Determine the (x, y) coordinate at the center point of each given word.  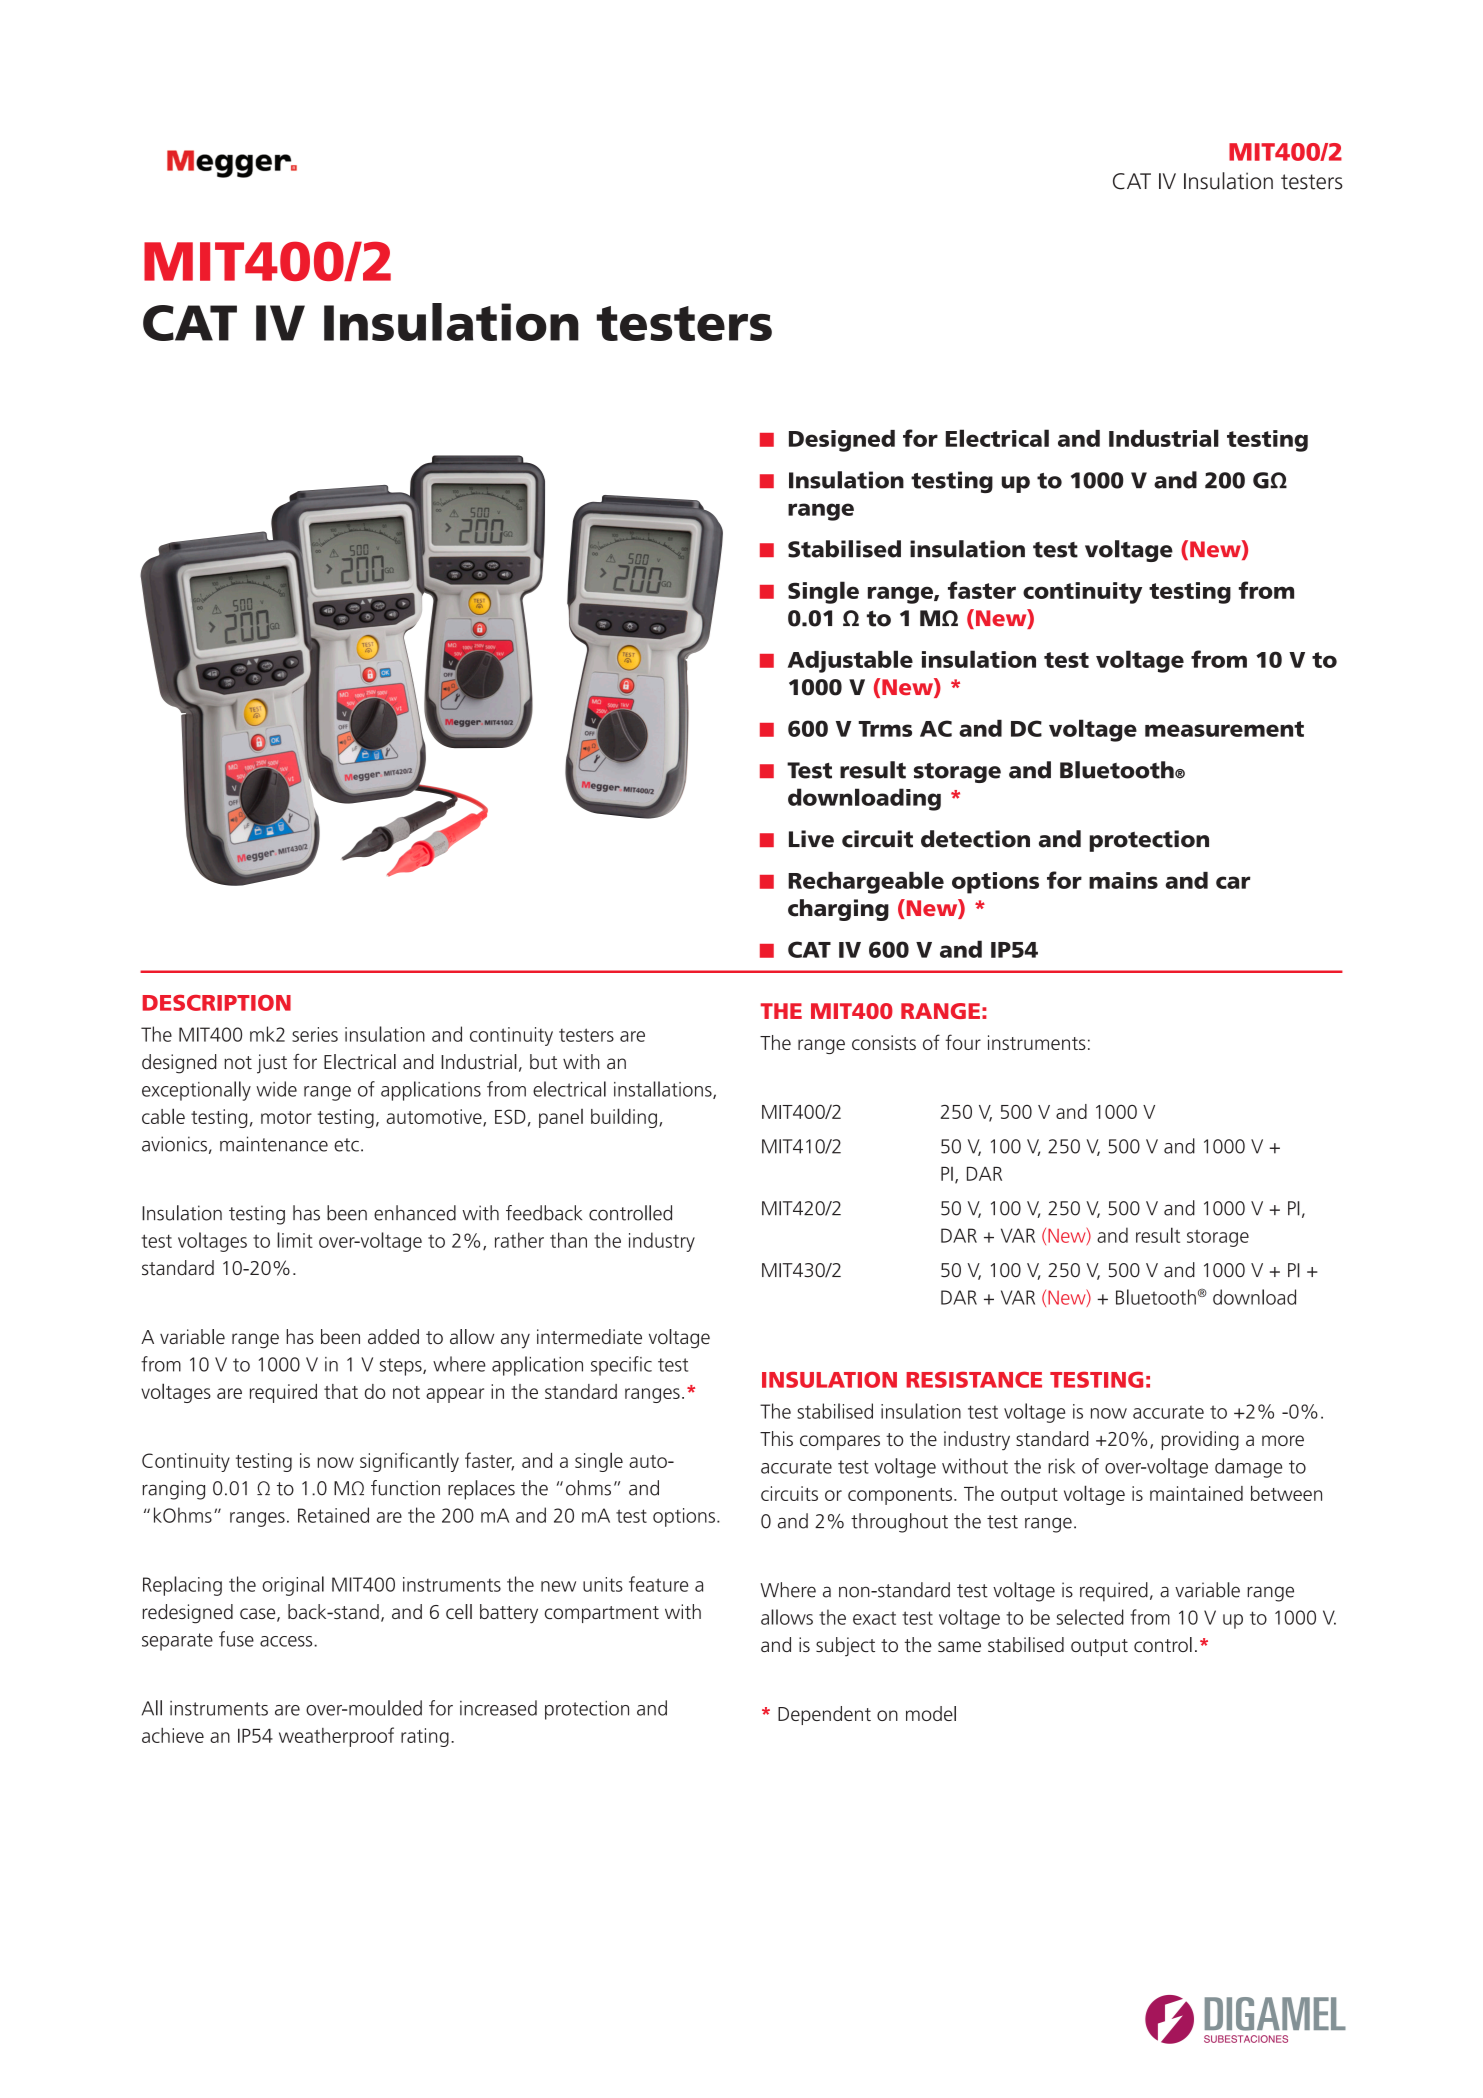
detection (975, 839)
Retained (333, 1515)
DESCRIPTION (217, 1003)
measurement (1224, 729)
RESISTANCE (974, 1379)
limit (295, 1240)
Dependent (824, 1715)
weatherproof (336, 1737)
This (776, 1438)
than (568, 1240)
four (963, 1042)
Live (811, 839)
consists (884, 1042)
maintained (1196, 1493)
